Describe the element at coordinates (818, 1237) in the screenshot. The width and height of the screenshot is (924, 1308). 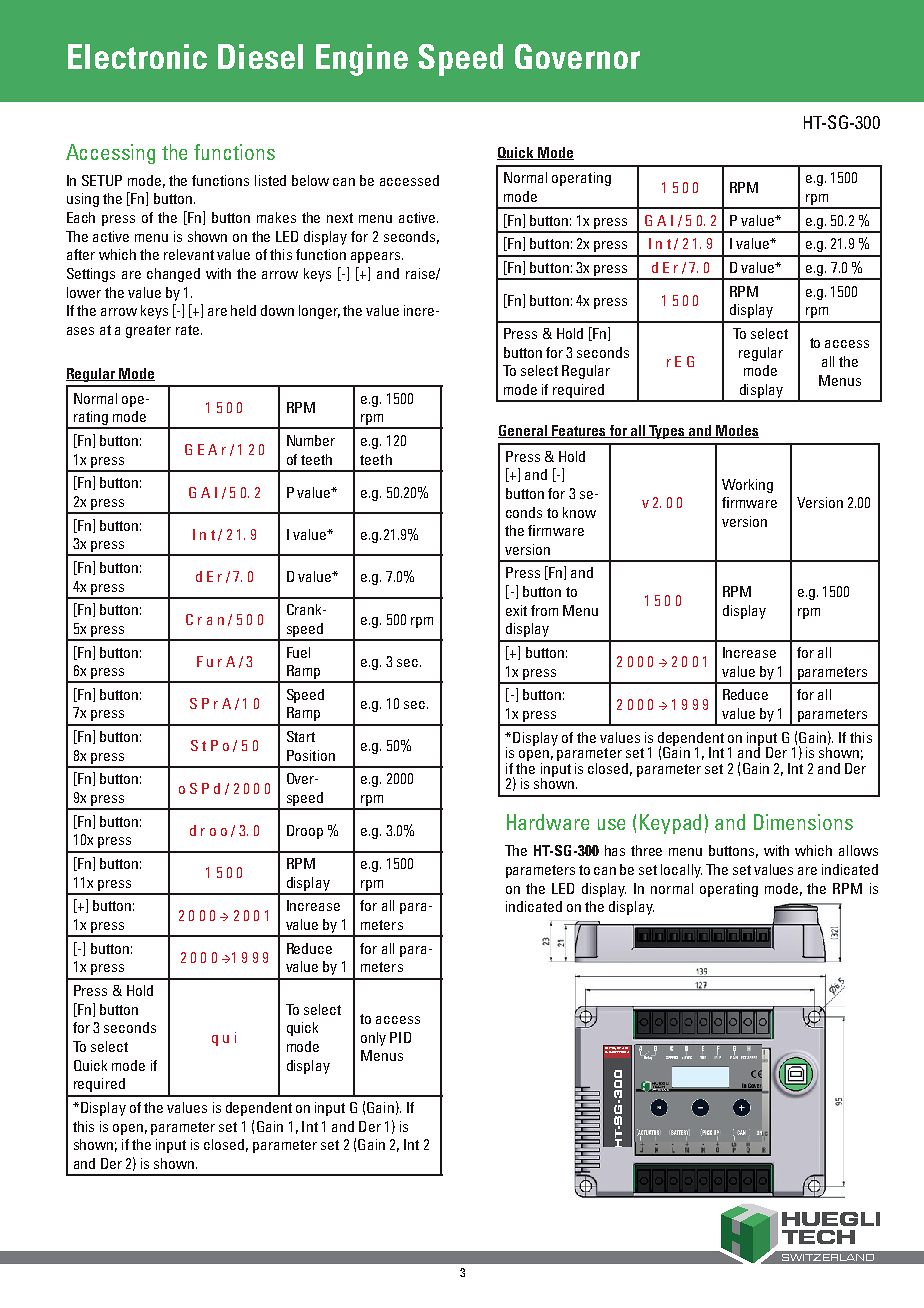
I see `TECH` at that location.
